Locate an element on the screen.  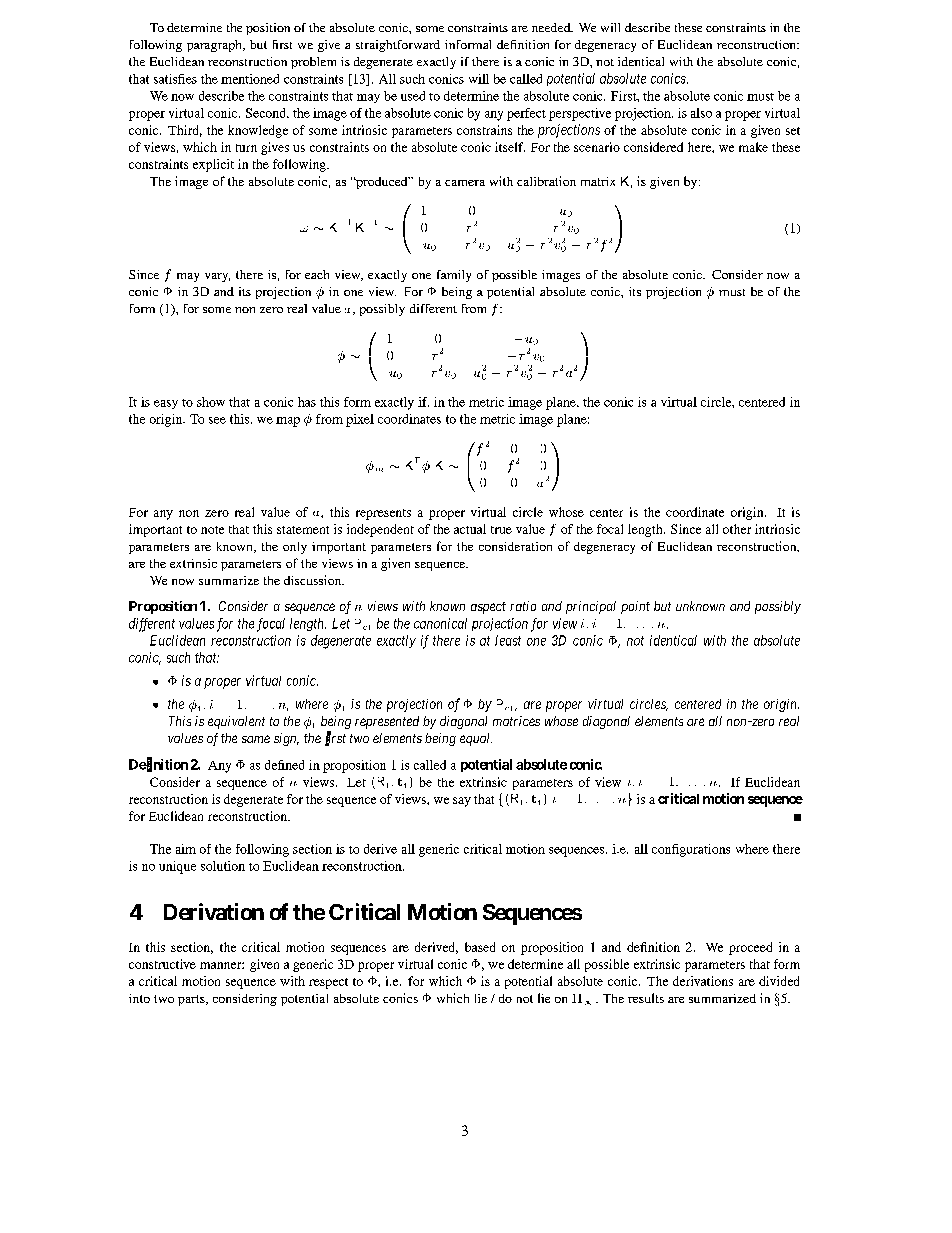
note is located at coordinates (212, 530).
